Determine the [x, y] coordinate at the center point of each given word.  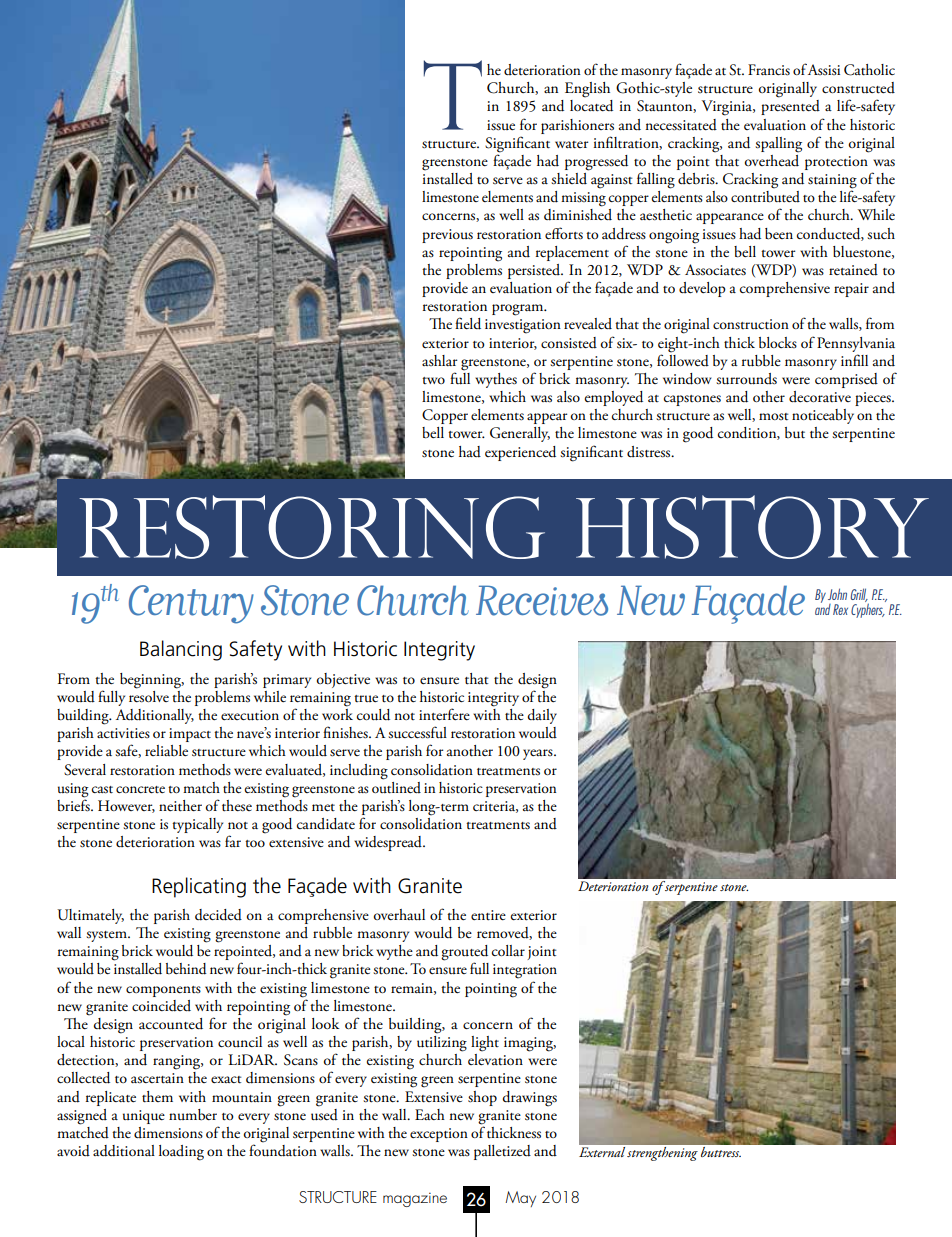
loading [181, 1153]
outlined [396, 786]
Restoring [312, 527]
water [572, 145]
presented [790, 107]
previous [447, 236]
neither [180, 806]
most [773, 417]
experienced [520, 453]
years [539, 754]
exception [439, 1135]
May [520, 1199]
